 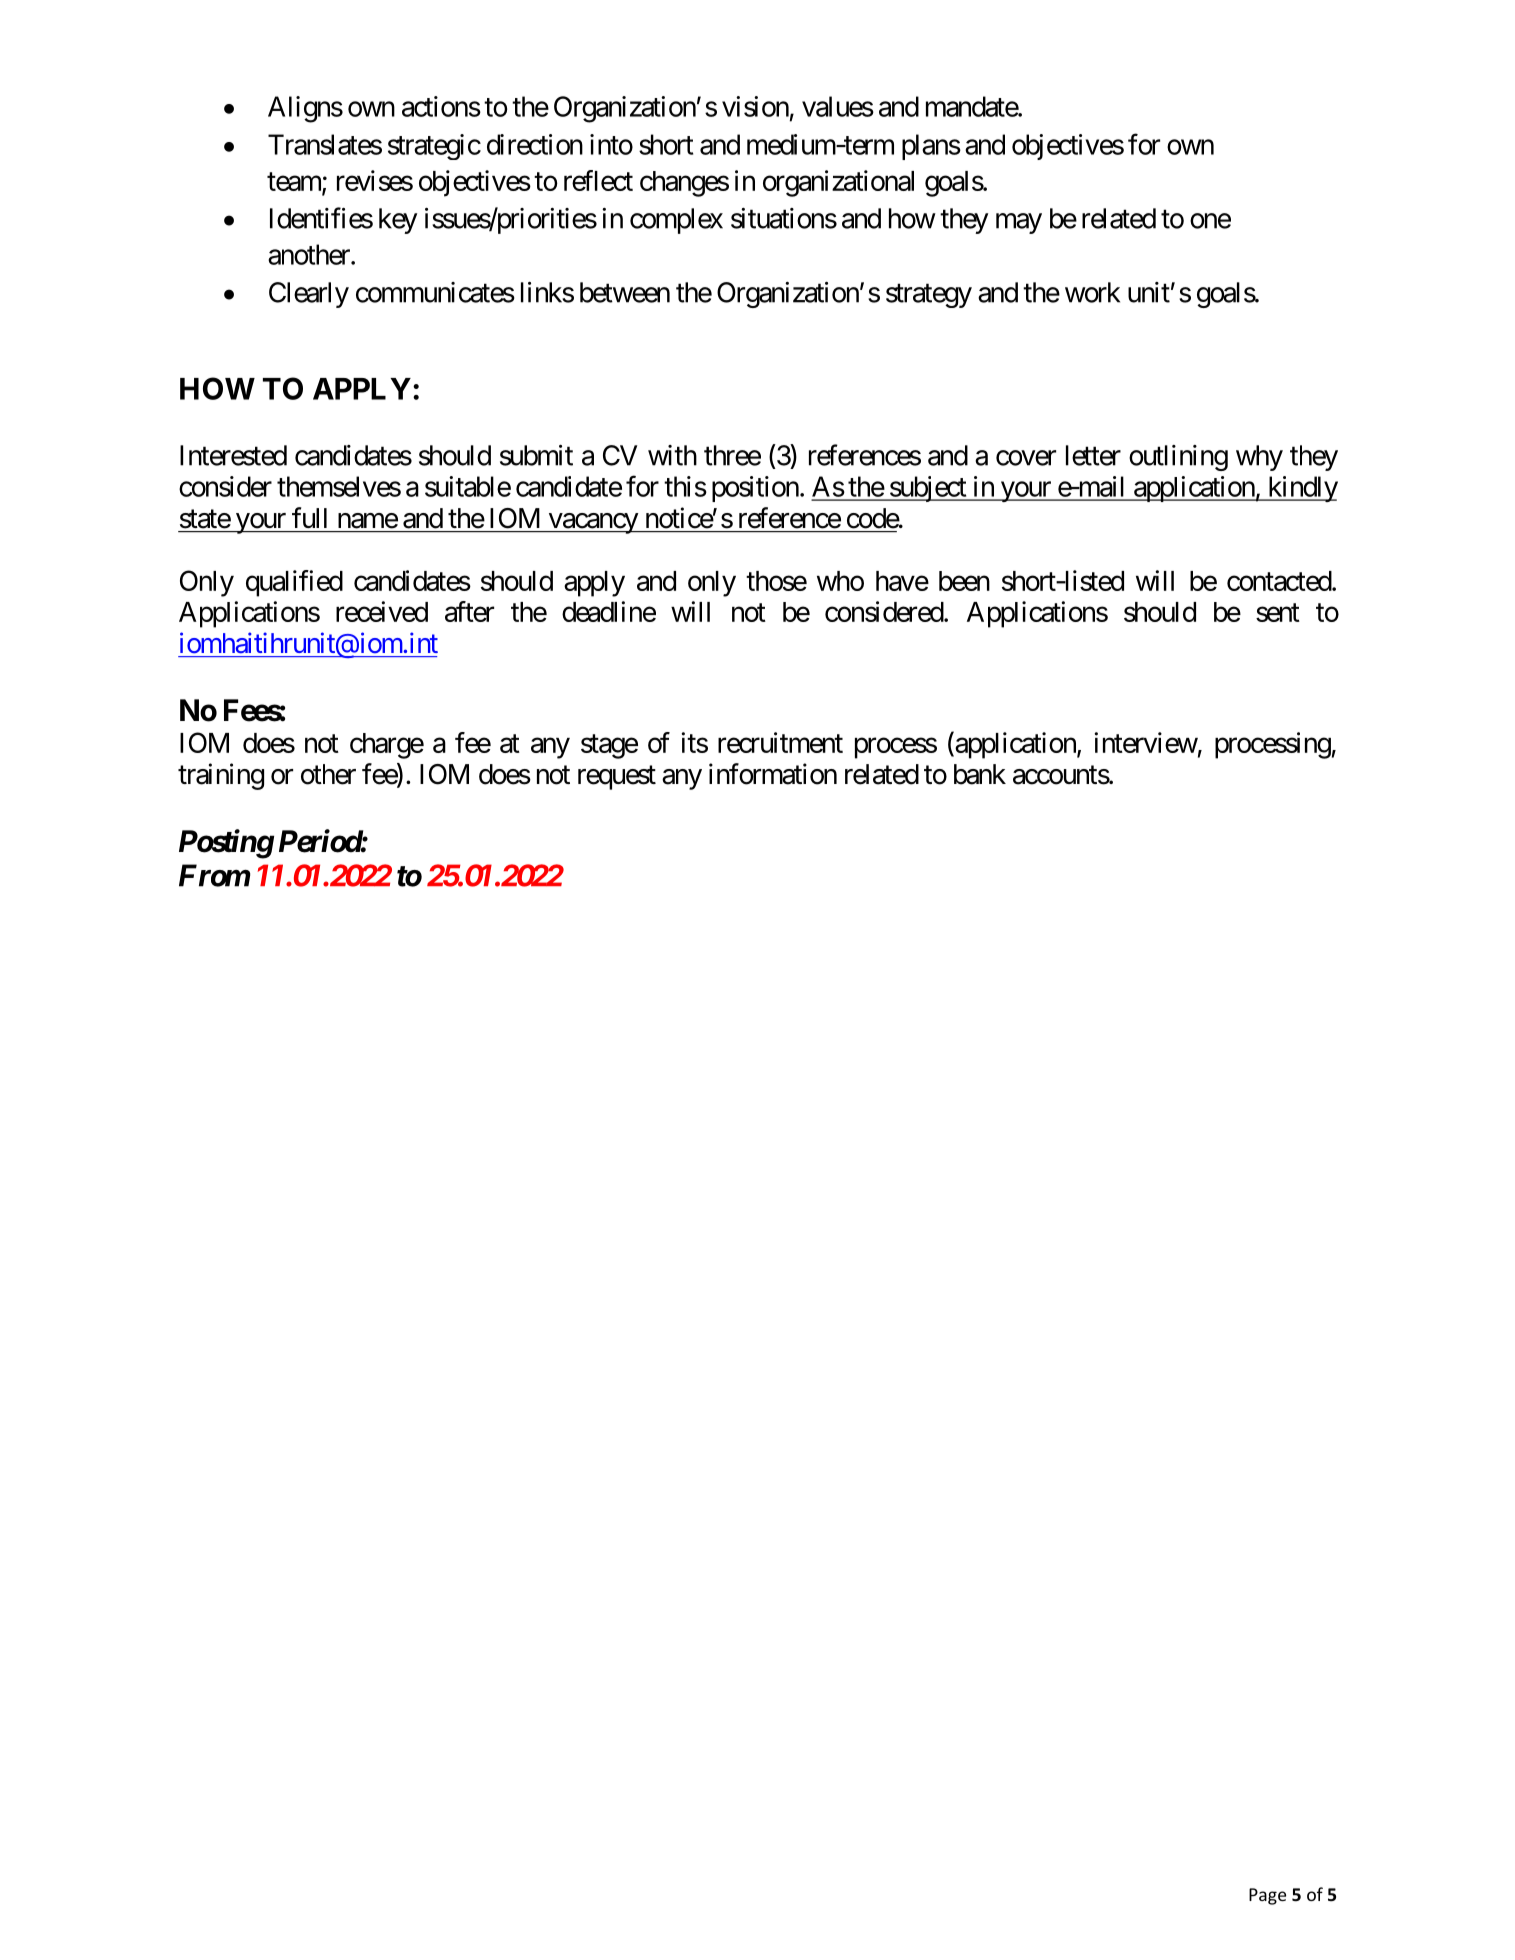 I want to click on information, so click(x=773, y=774).
